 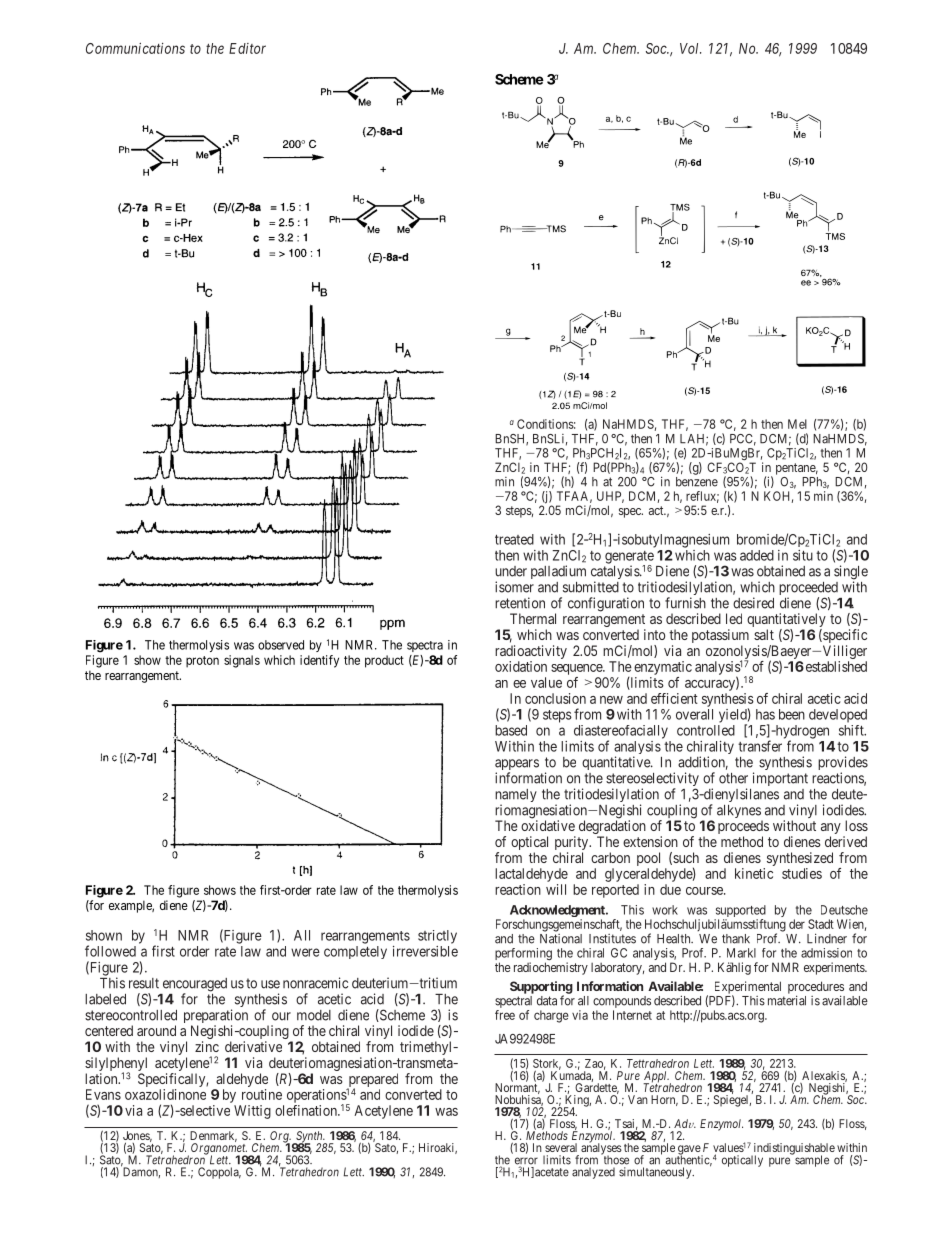 What do you see at coordinates (691, 48) in the screenshot?
I see `Vol` at bounding box center [691, 48].
